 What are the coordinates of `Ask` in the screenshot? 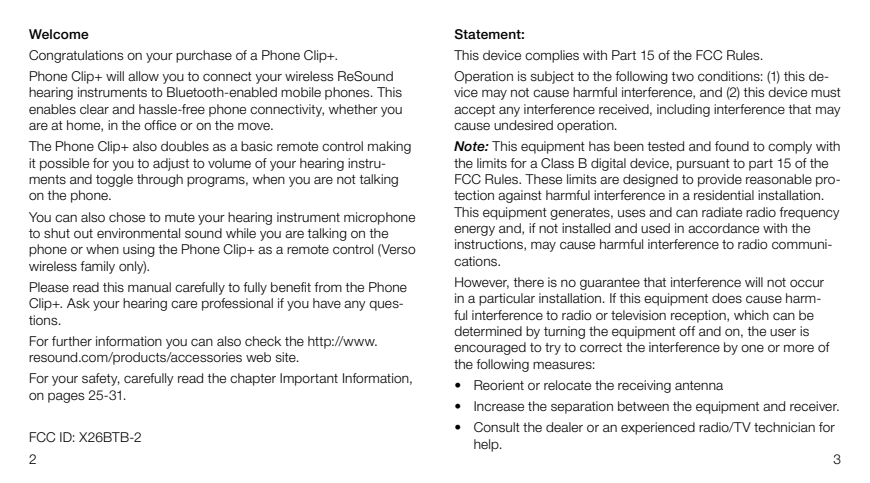 It's located at (78, 303).
